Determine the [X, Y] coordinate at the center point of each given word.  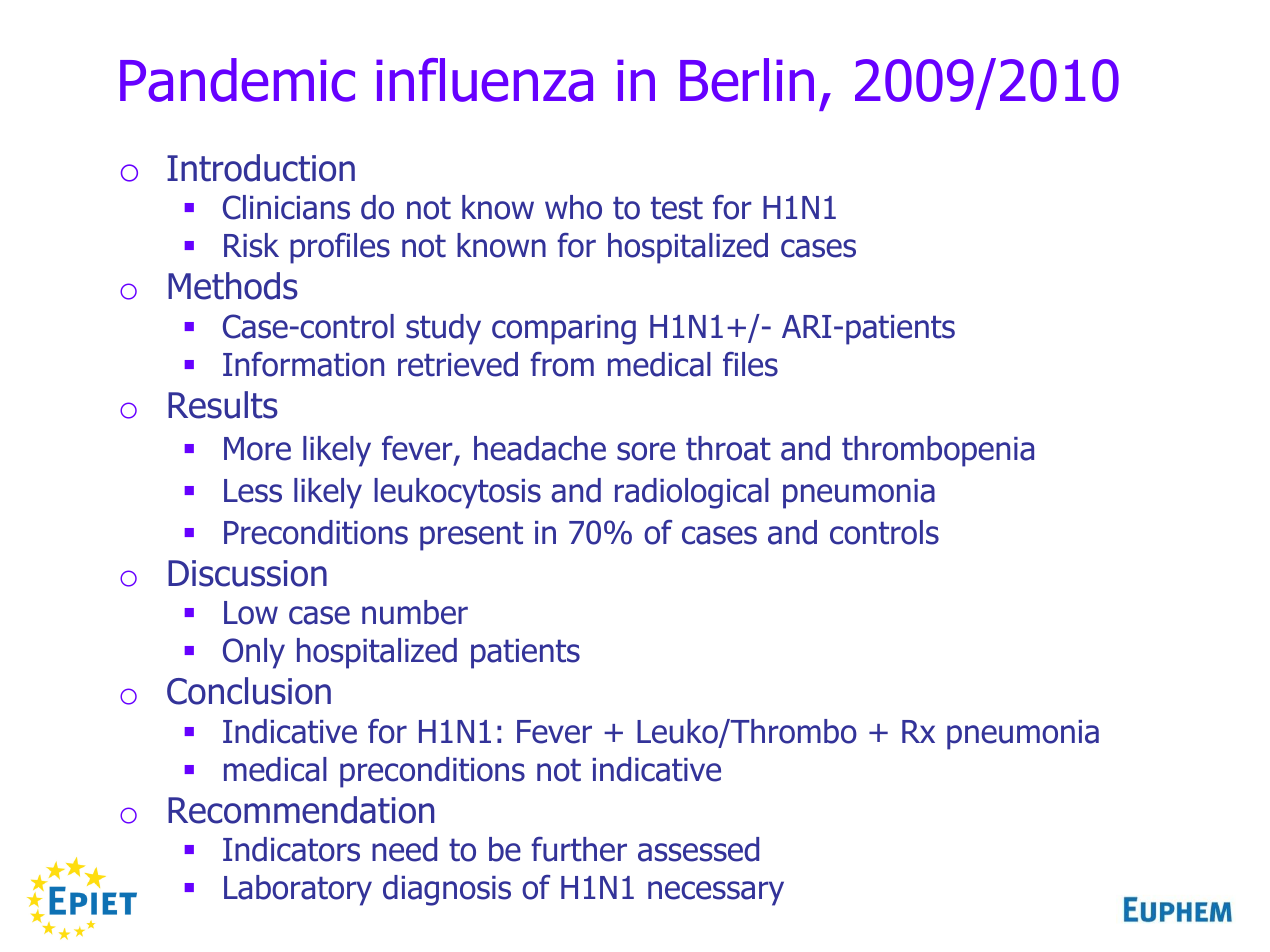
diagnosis [447, 890]
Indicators [291, 849]
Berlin [747, 80]
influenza [484, 80]
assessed [698, 849]
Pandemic [237, 80]
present [471, 536]
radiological [692, 493]
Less [253, 491]
